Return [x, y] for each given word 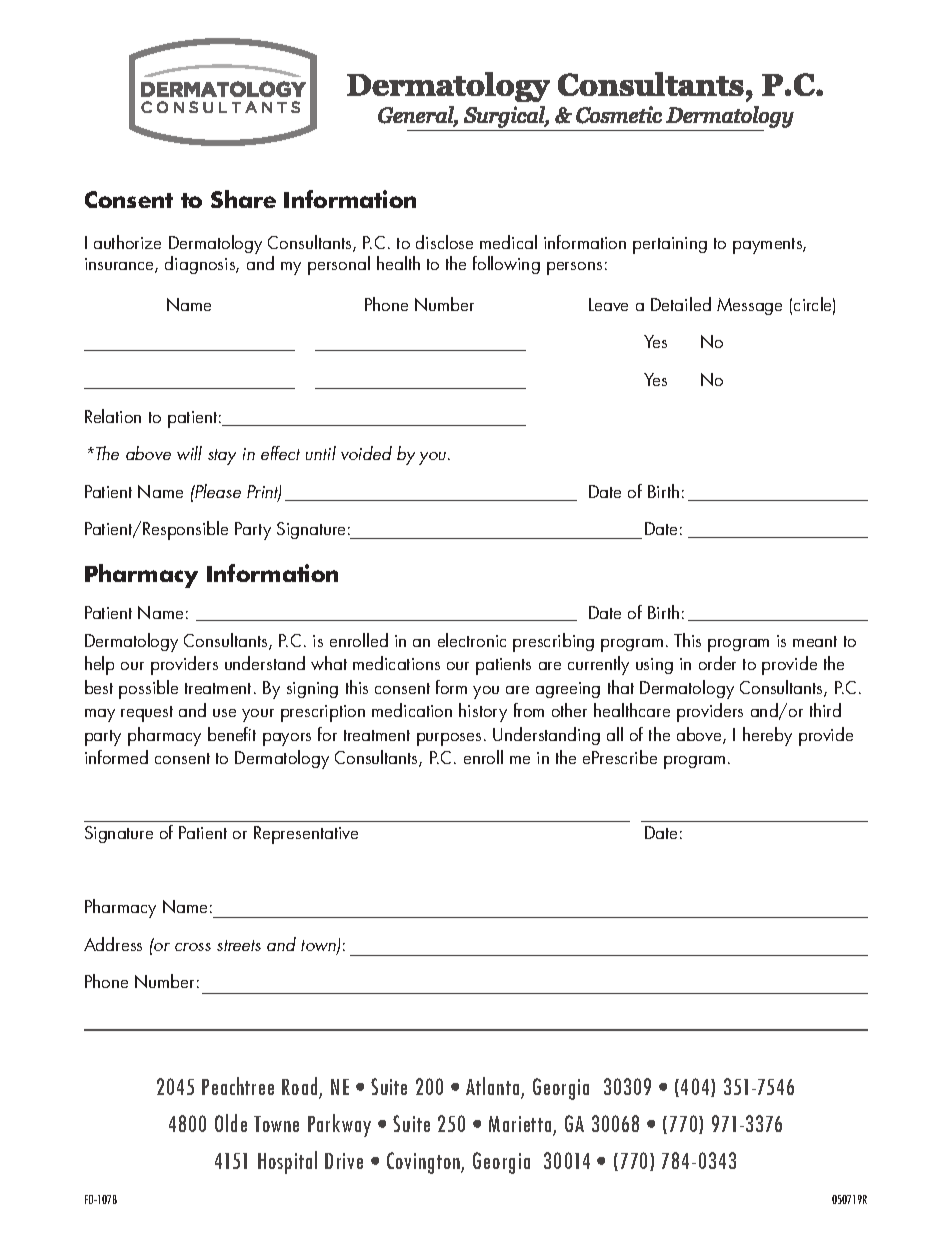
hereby [767, 736]
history [483, 712]
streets [239, 945]
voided [366, 453]
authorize [127, 242]
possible [148, 689]
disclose [444, 242]
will [189, 453]
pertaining [670, 245]
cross [193, 947]
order [717, 663]
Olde [231, 1123]
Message [749, 306]
